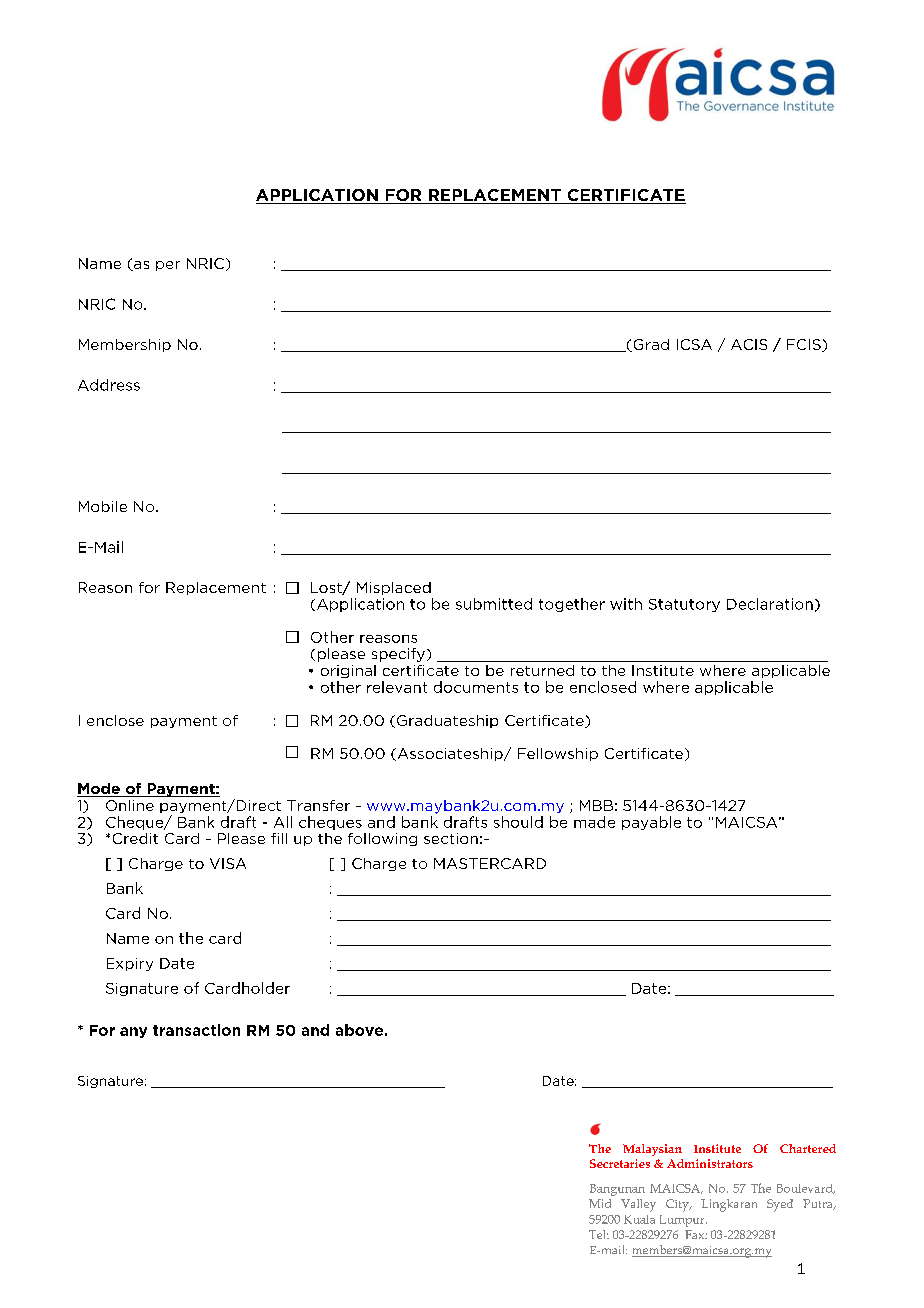 The height and width of the screenshot is (1308, 924). I want to click on Statutory, so click(684, 605).
